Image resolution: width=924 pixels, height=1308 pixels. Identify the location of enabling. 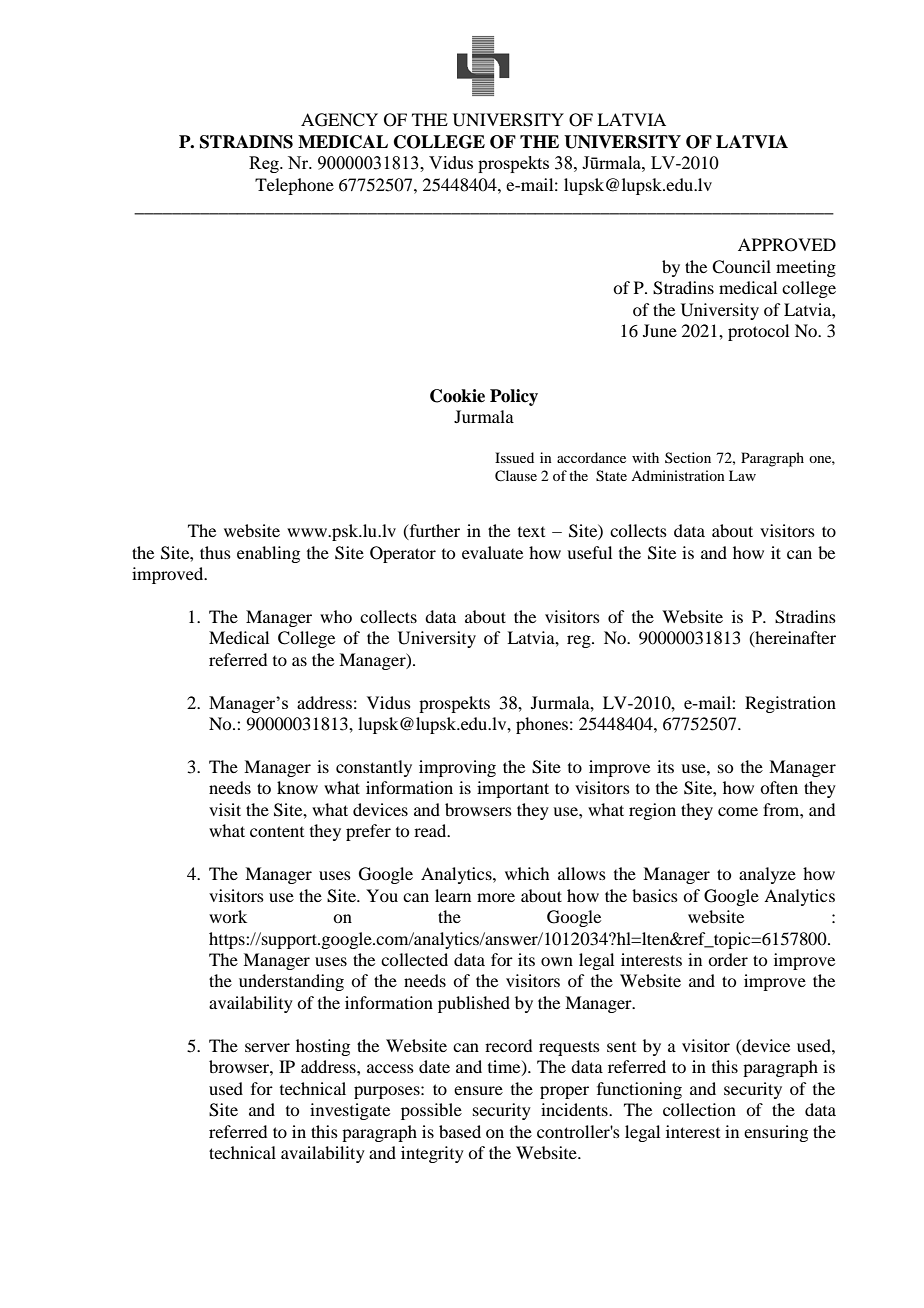
(268, 554).
